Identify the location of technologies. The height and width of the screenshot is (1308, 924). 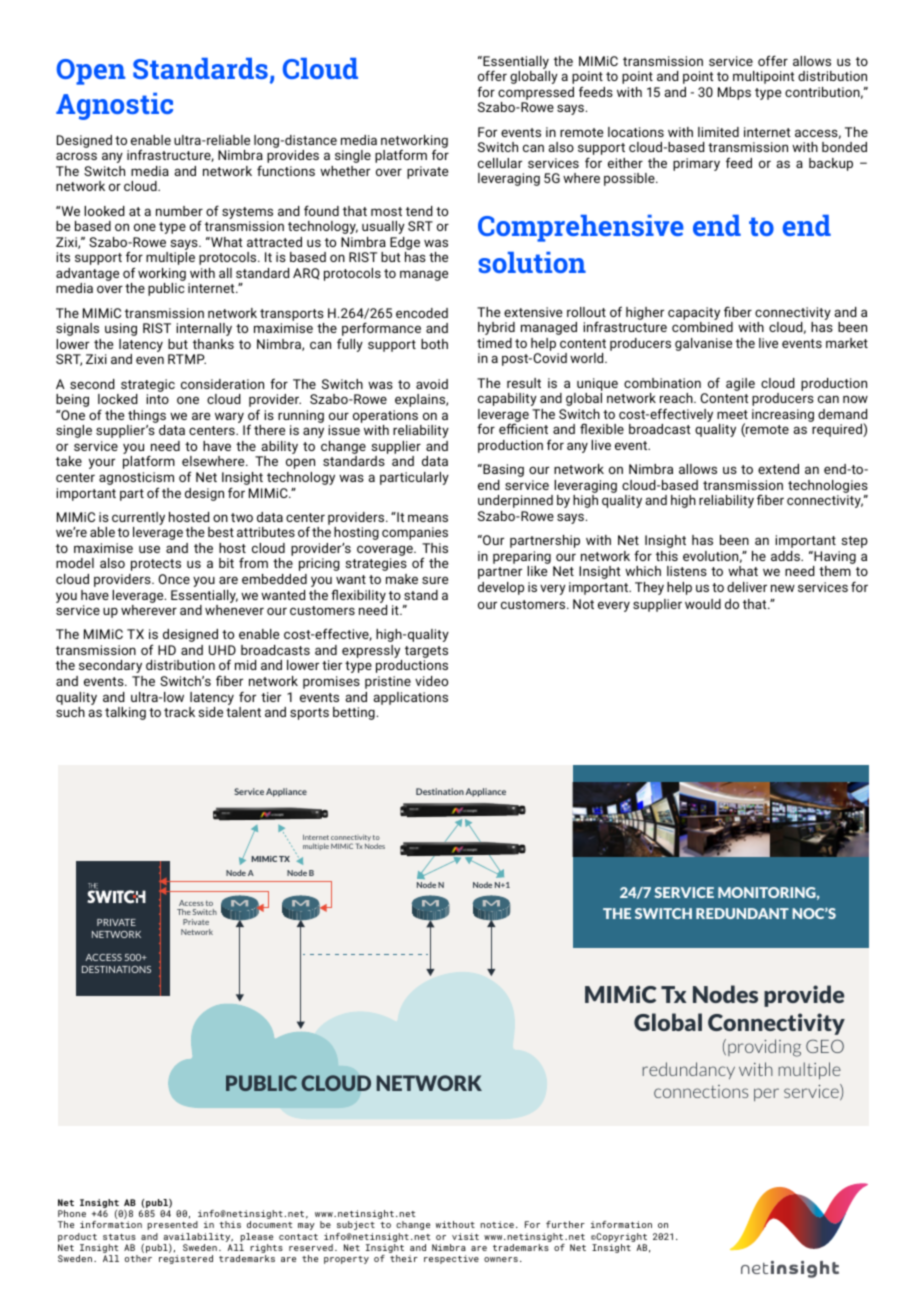
(828, 486).
